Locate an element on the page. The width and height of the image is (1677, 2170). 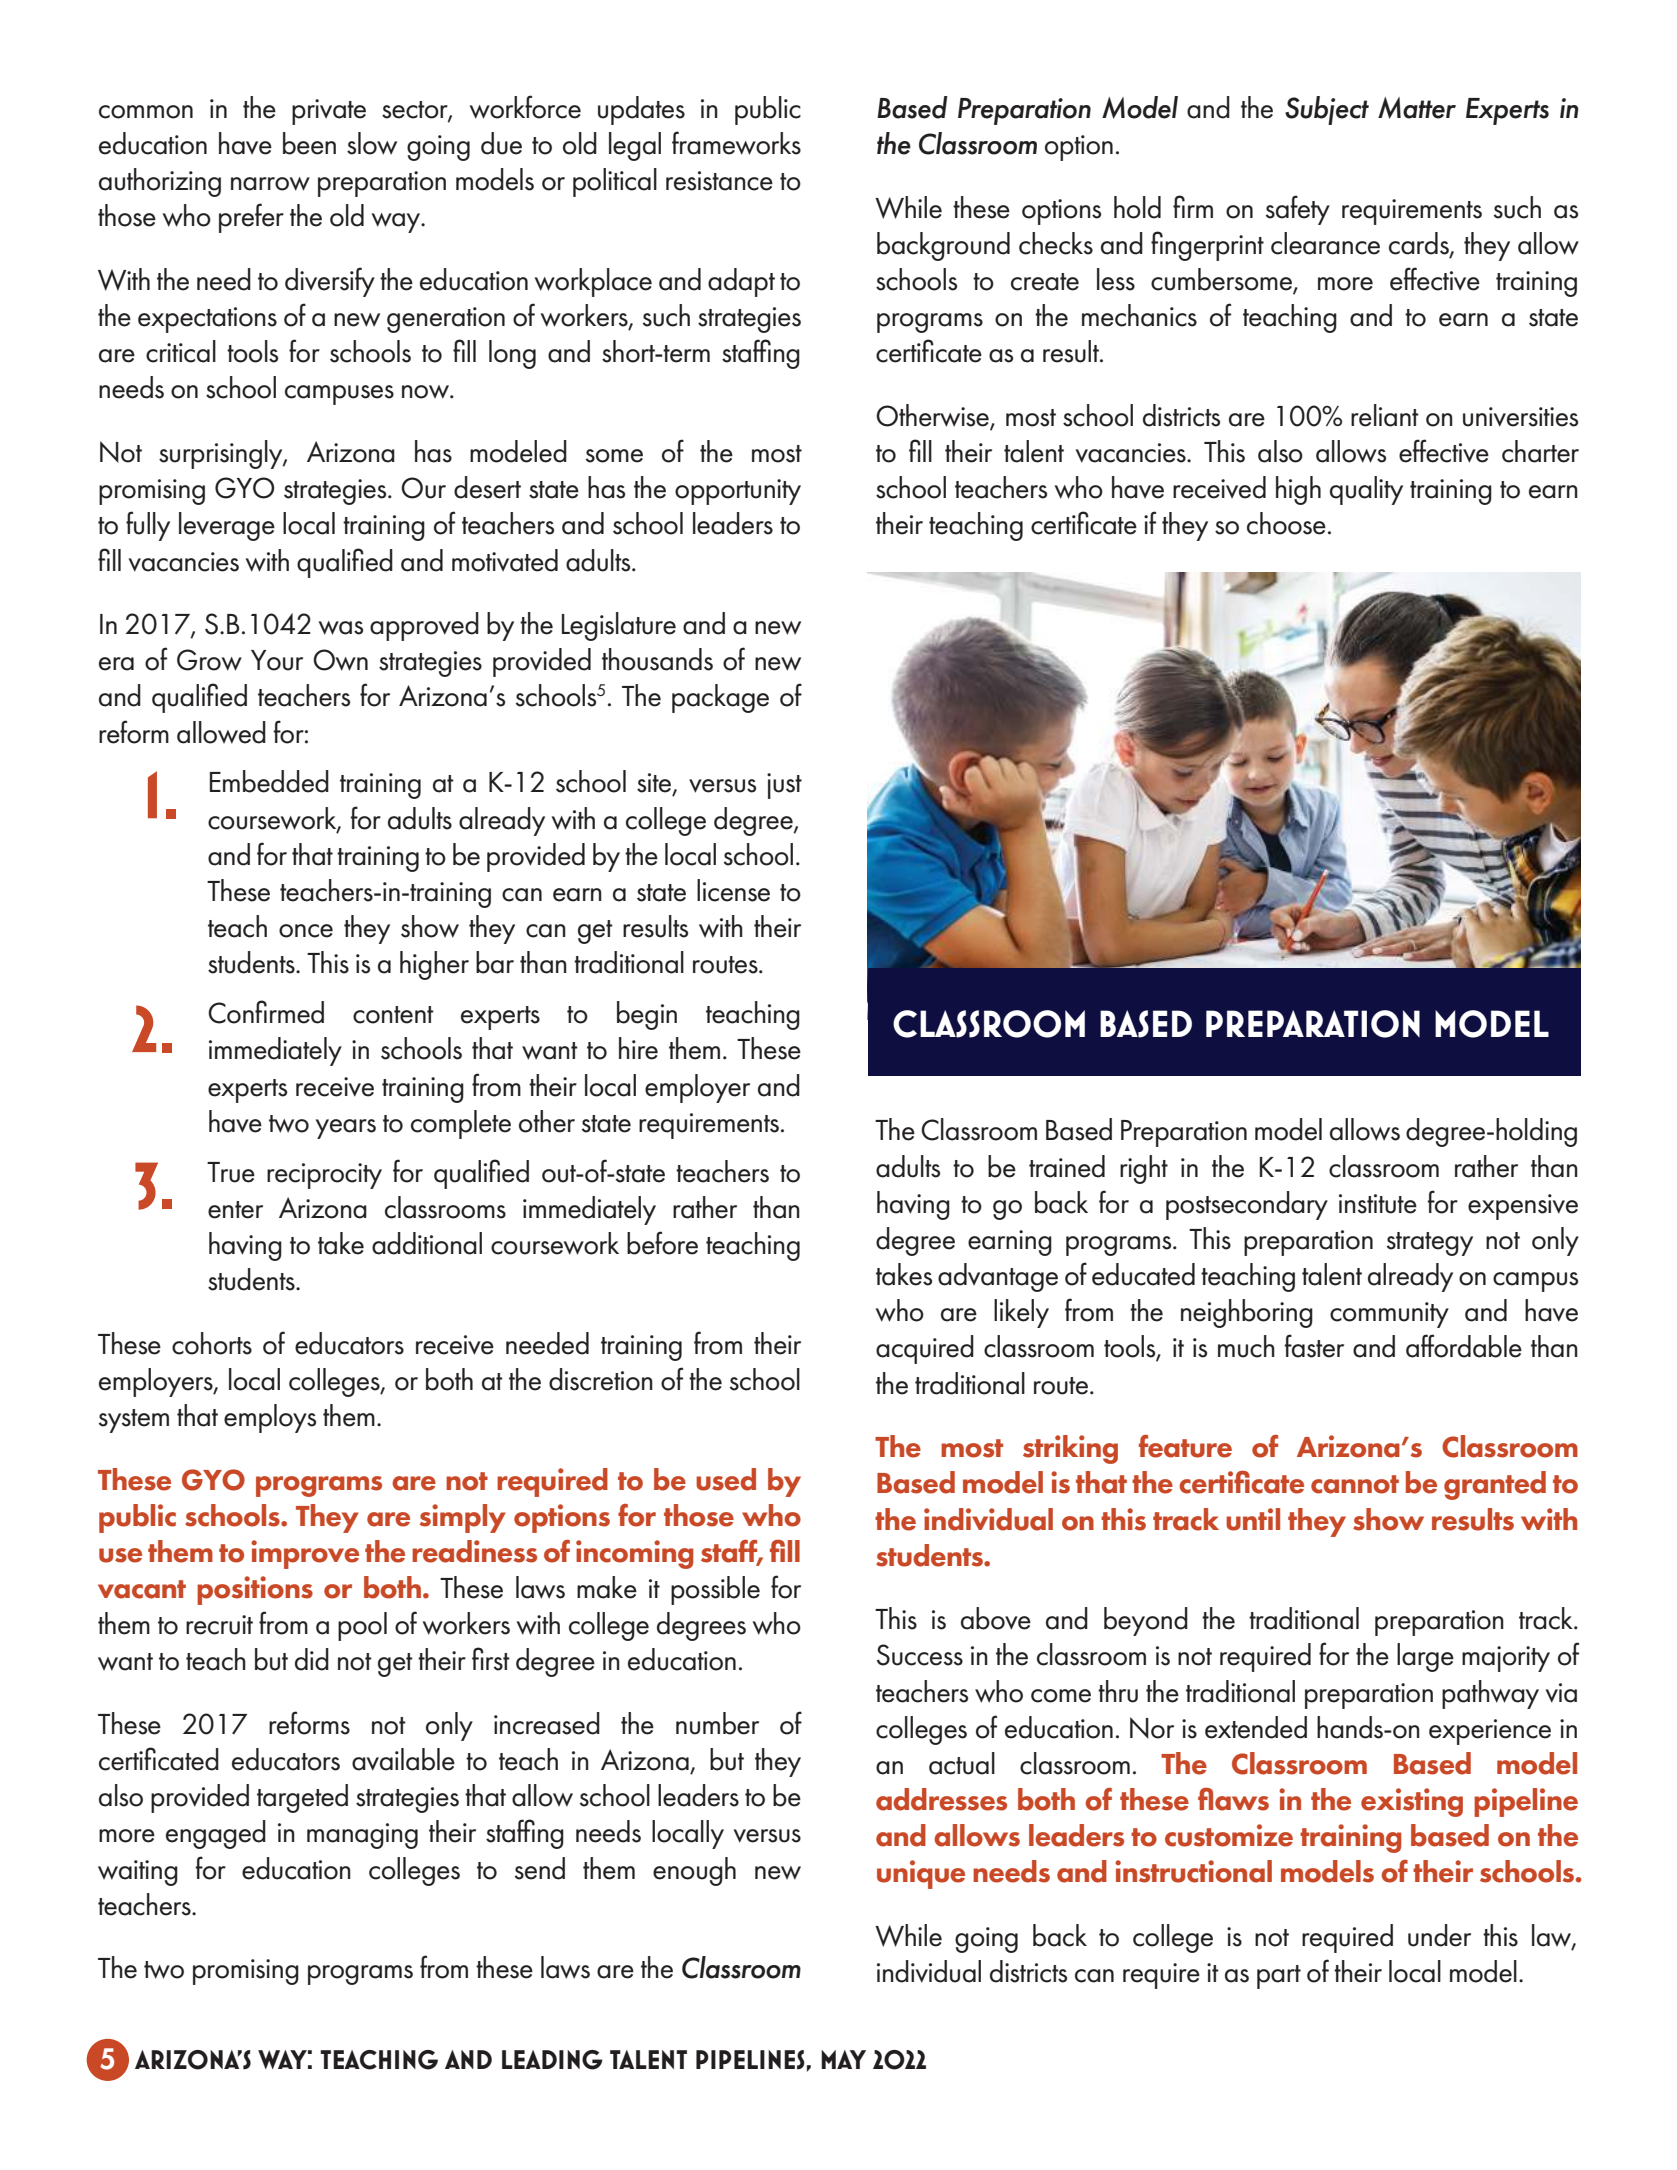
managing is located at coordinates (362, 1836).
